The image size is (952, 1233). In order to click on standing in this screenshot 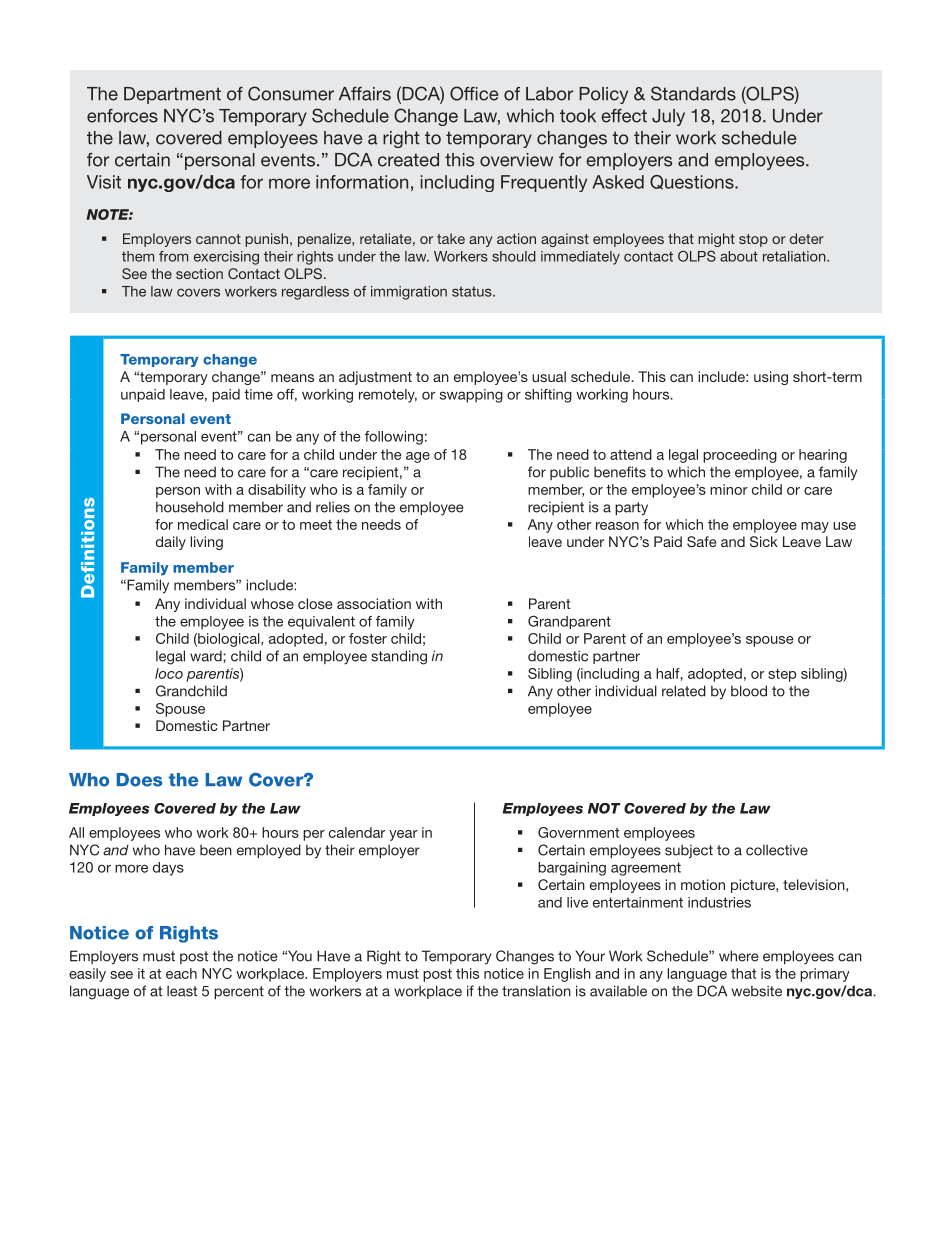, I will do `click(399, 657)`.
